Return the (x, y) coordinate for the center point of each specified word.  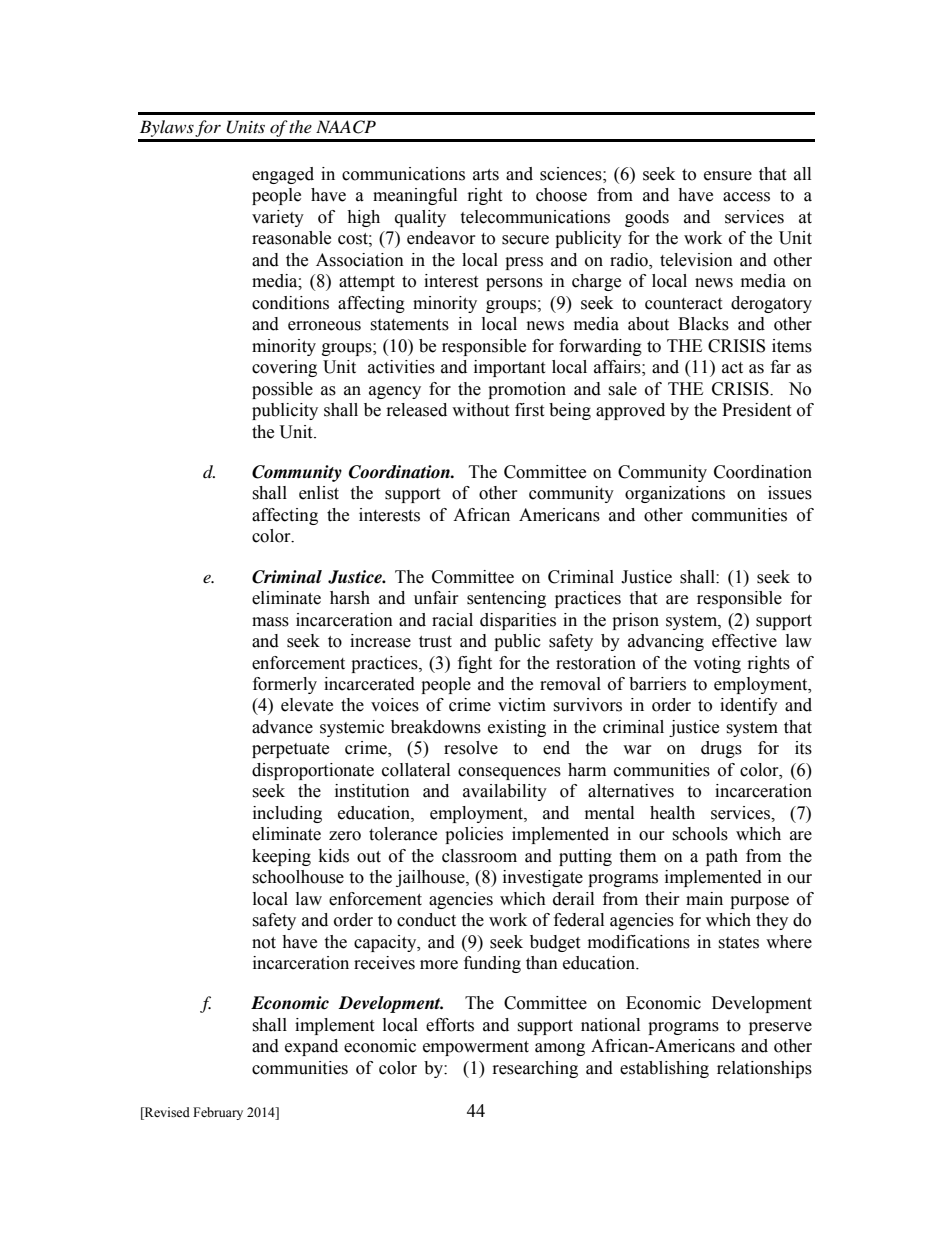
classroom (479, 856)
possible (282, 390)
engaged (283, 175)
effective (744, 641)
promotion (527, 390)
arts (486, 175)
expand (311, 1047)
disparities (518, 621)
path (722, 857)
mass (270, 622)
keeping (281, 857)
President (756, 410)
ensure (728, 176)
